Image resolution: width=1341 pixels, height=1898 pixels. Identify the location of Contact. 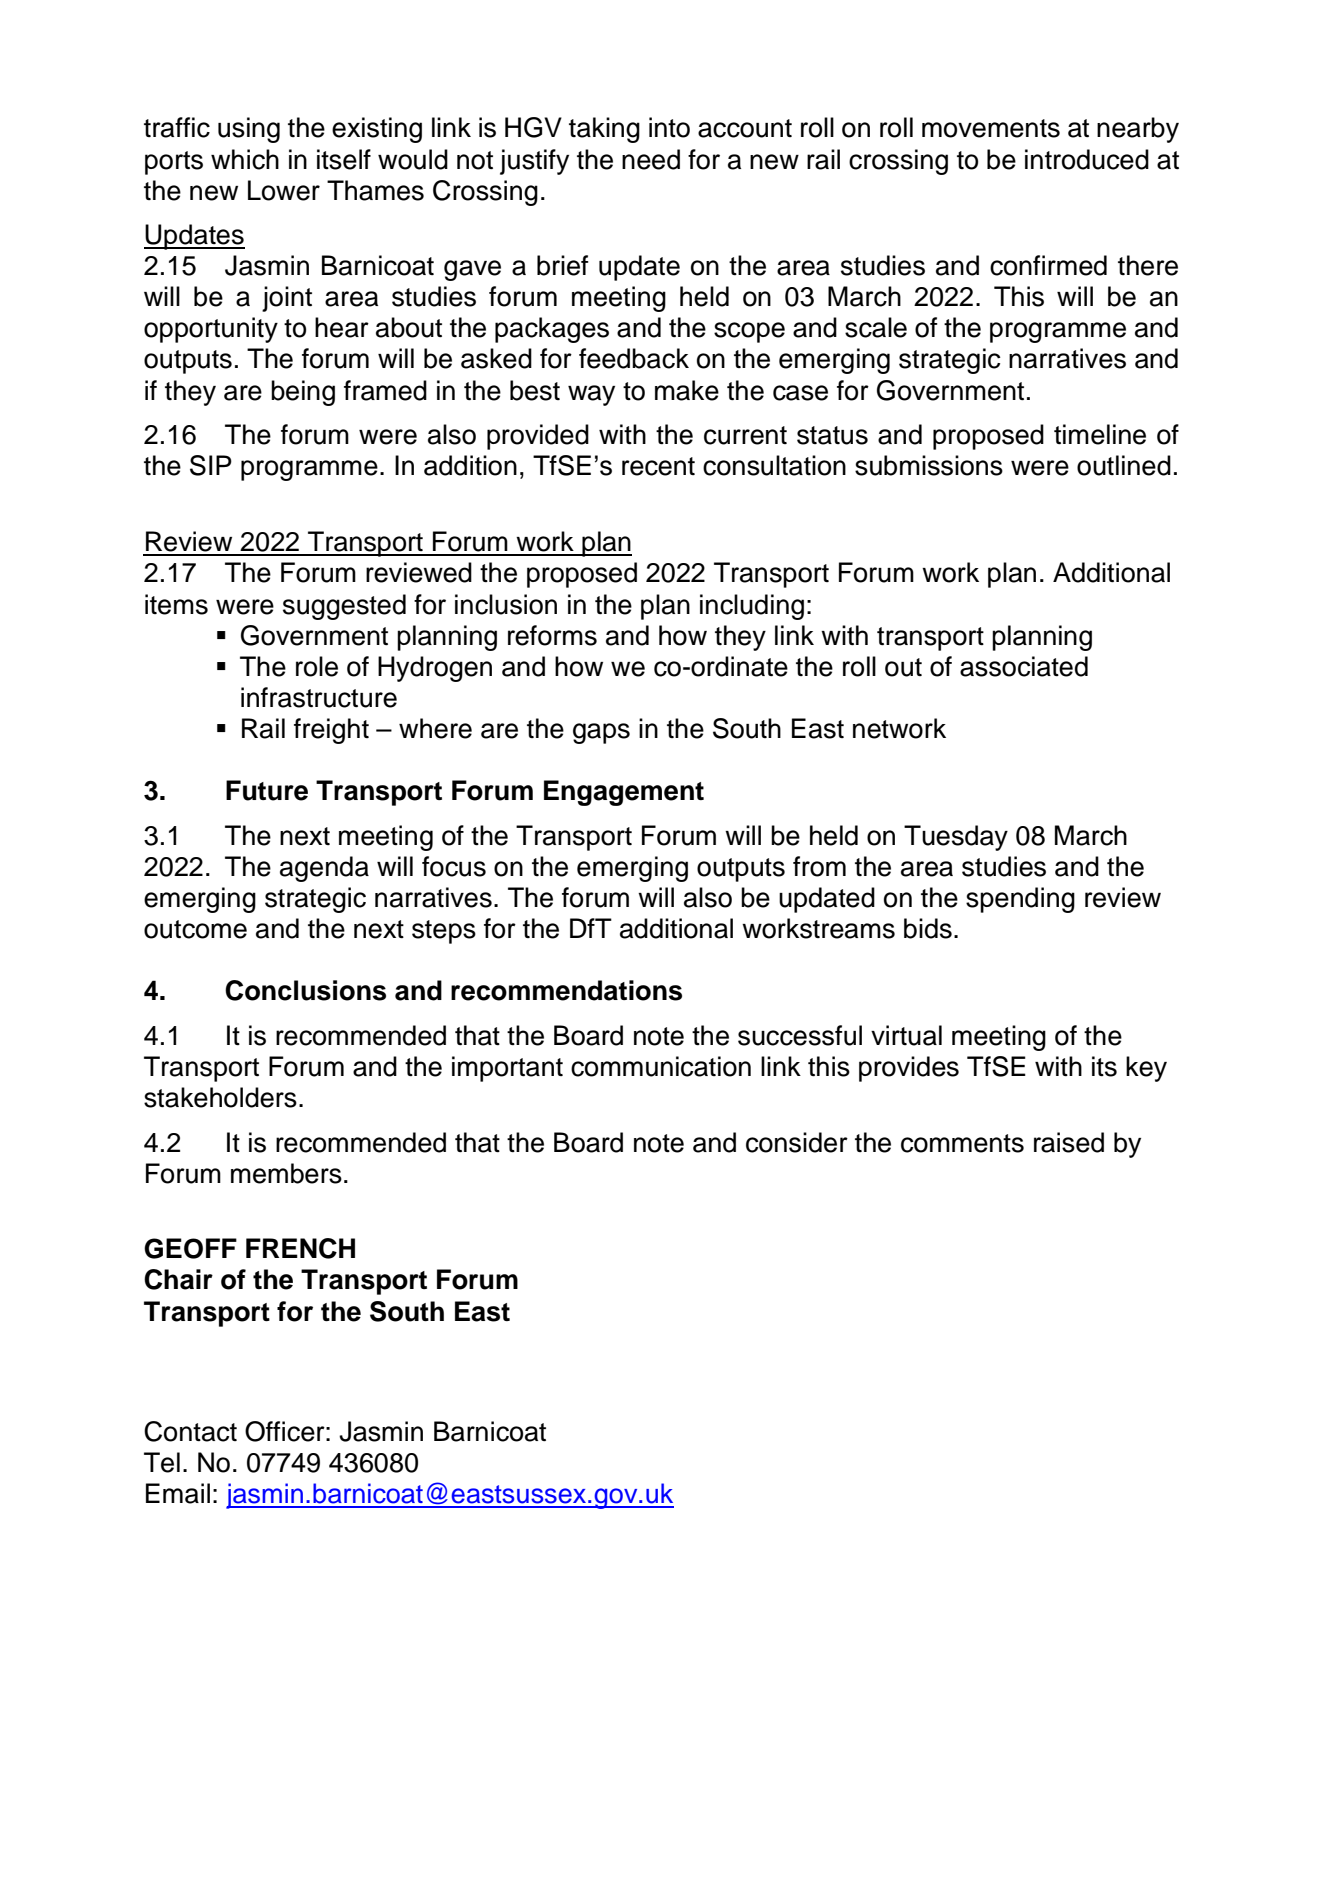
(190, 1431).
